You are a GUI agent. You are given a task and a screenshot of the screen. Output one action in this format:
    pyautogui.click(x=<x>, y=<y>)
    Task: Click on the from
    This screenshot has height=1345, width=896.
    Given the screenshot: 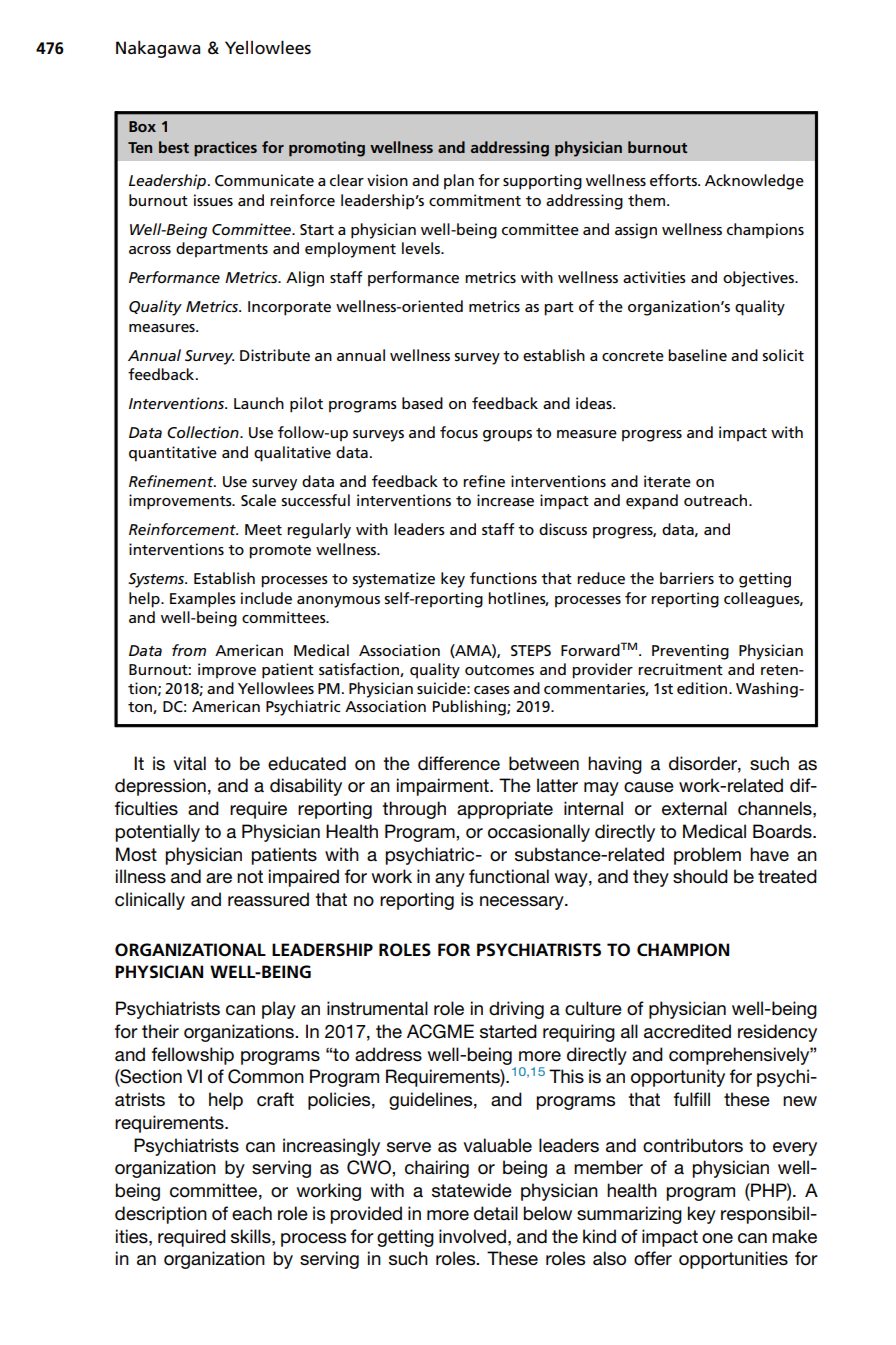 What is the action you would take?
    pyautogui.click(x=189, y=650)
